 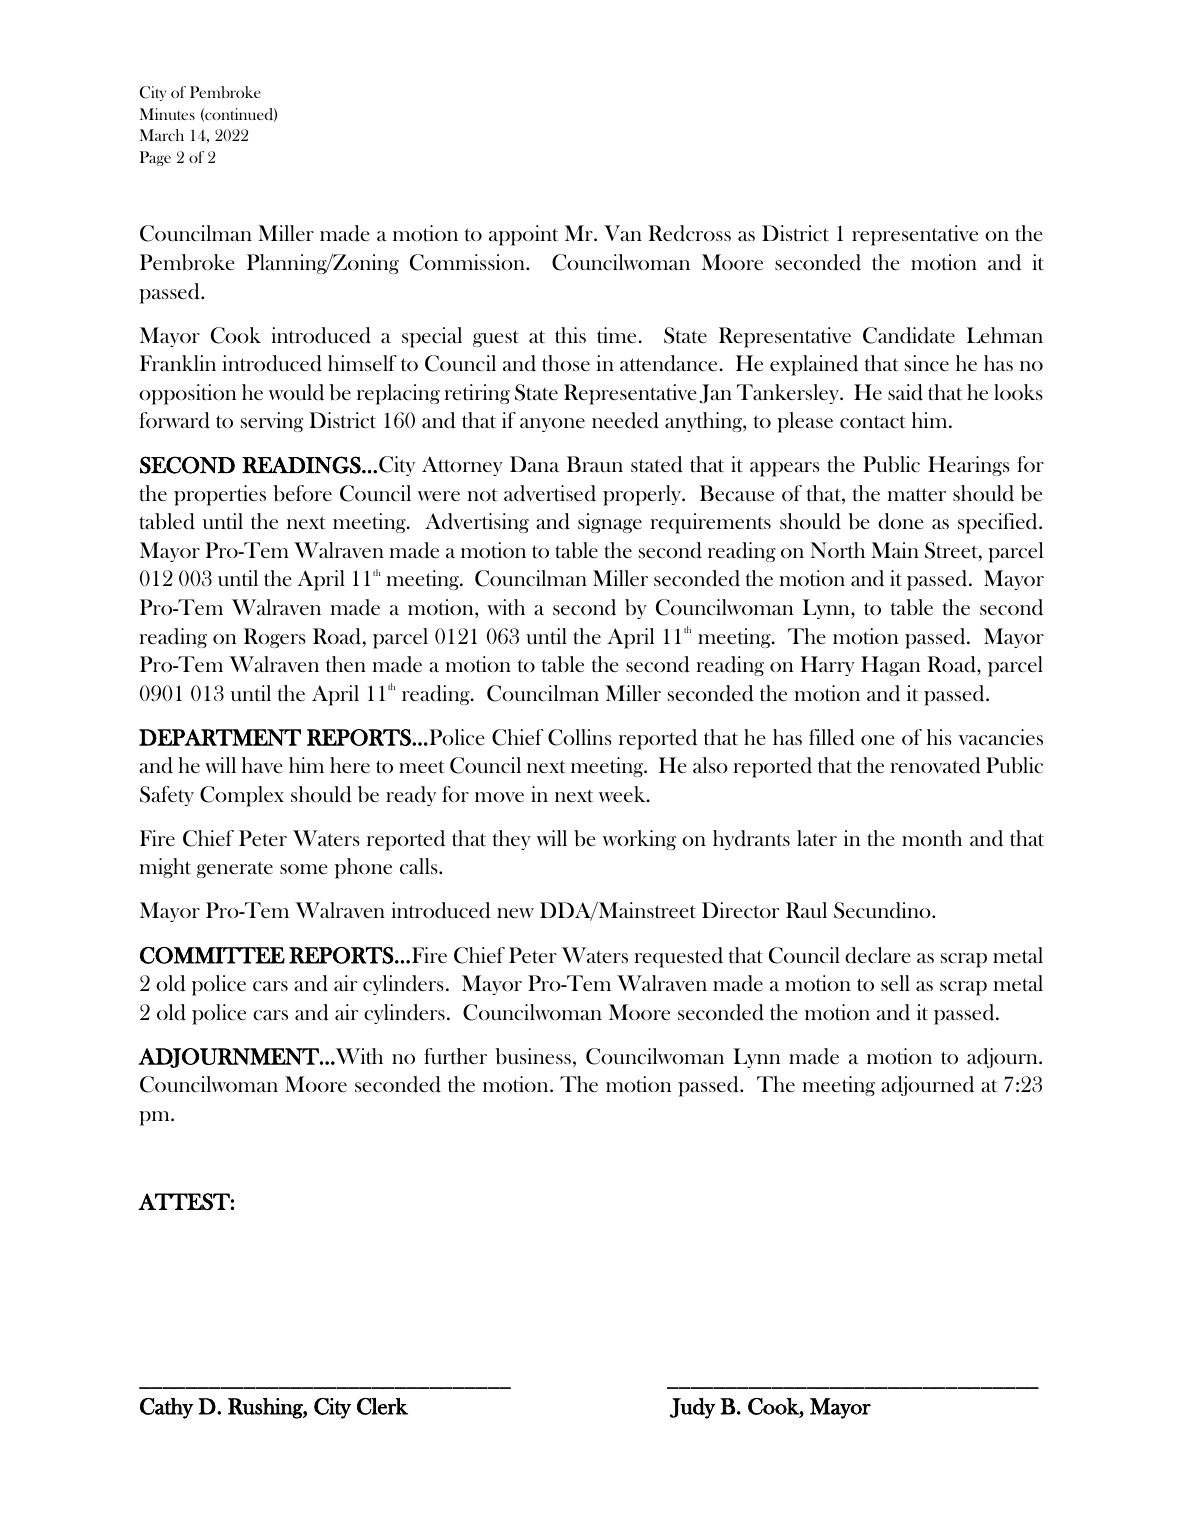 I want to click on renovated, so click(x=935, y=765).
